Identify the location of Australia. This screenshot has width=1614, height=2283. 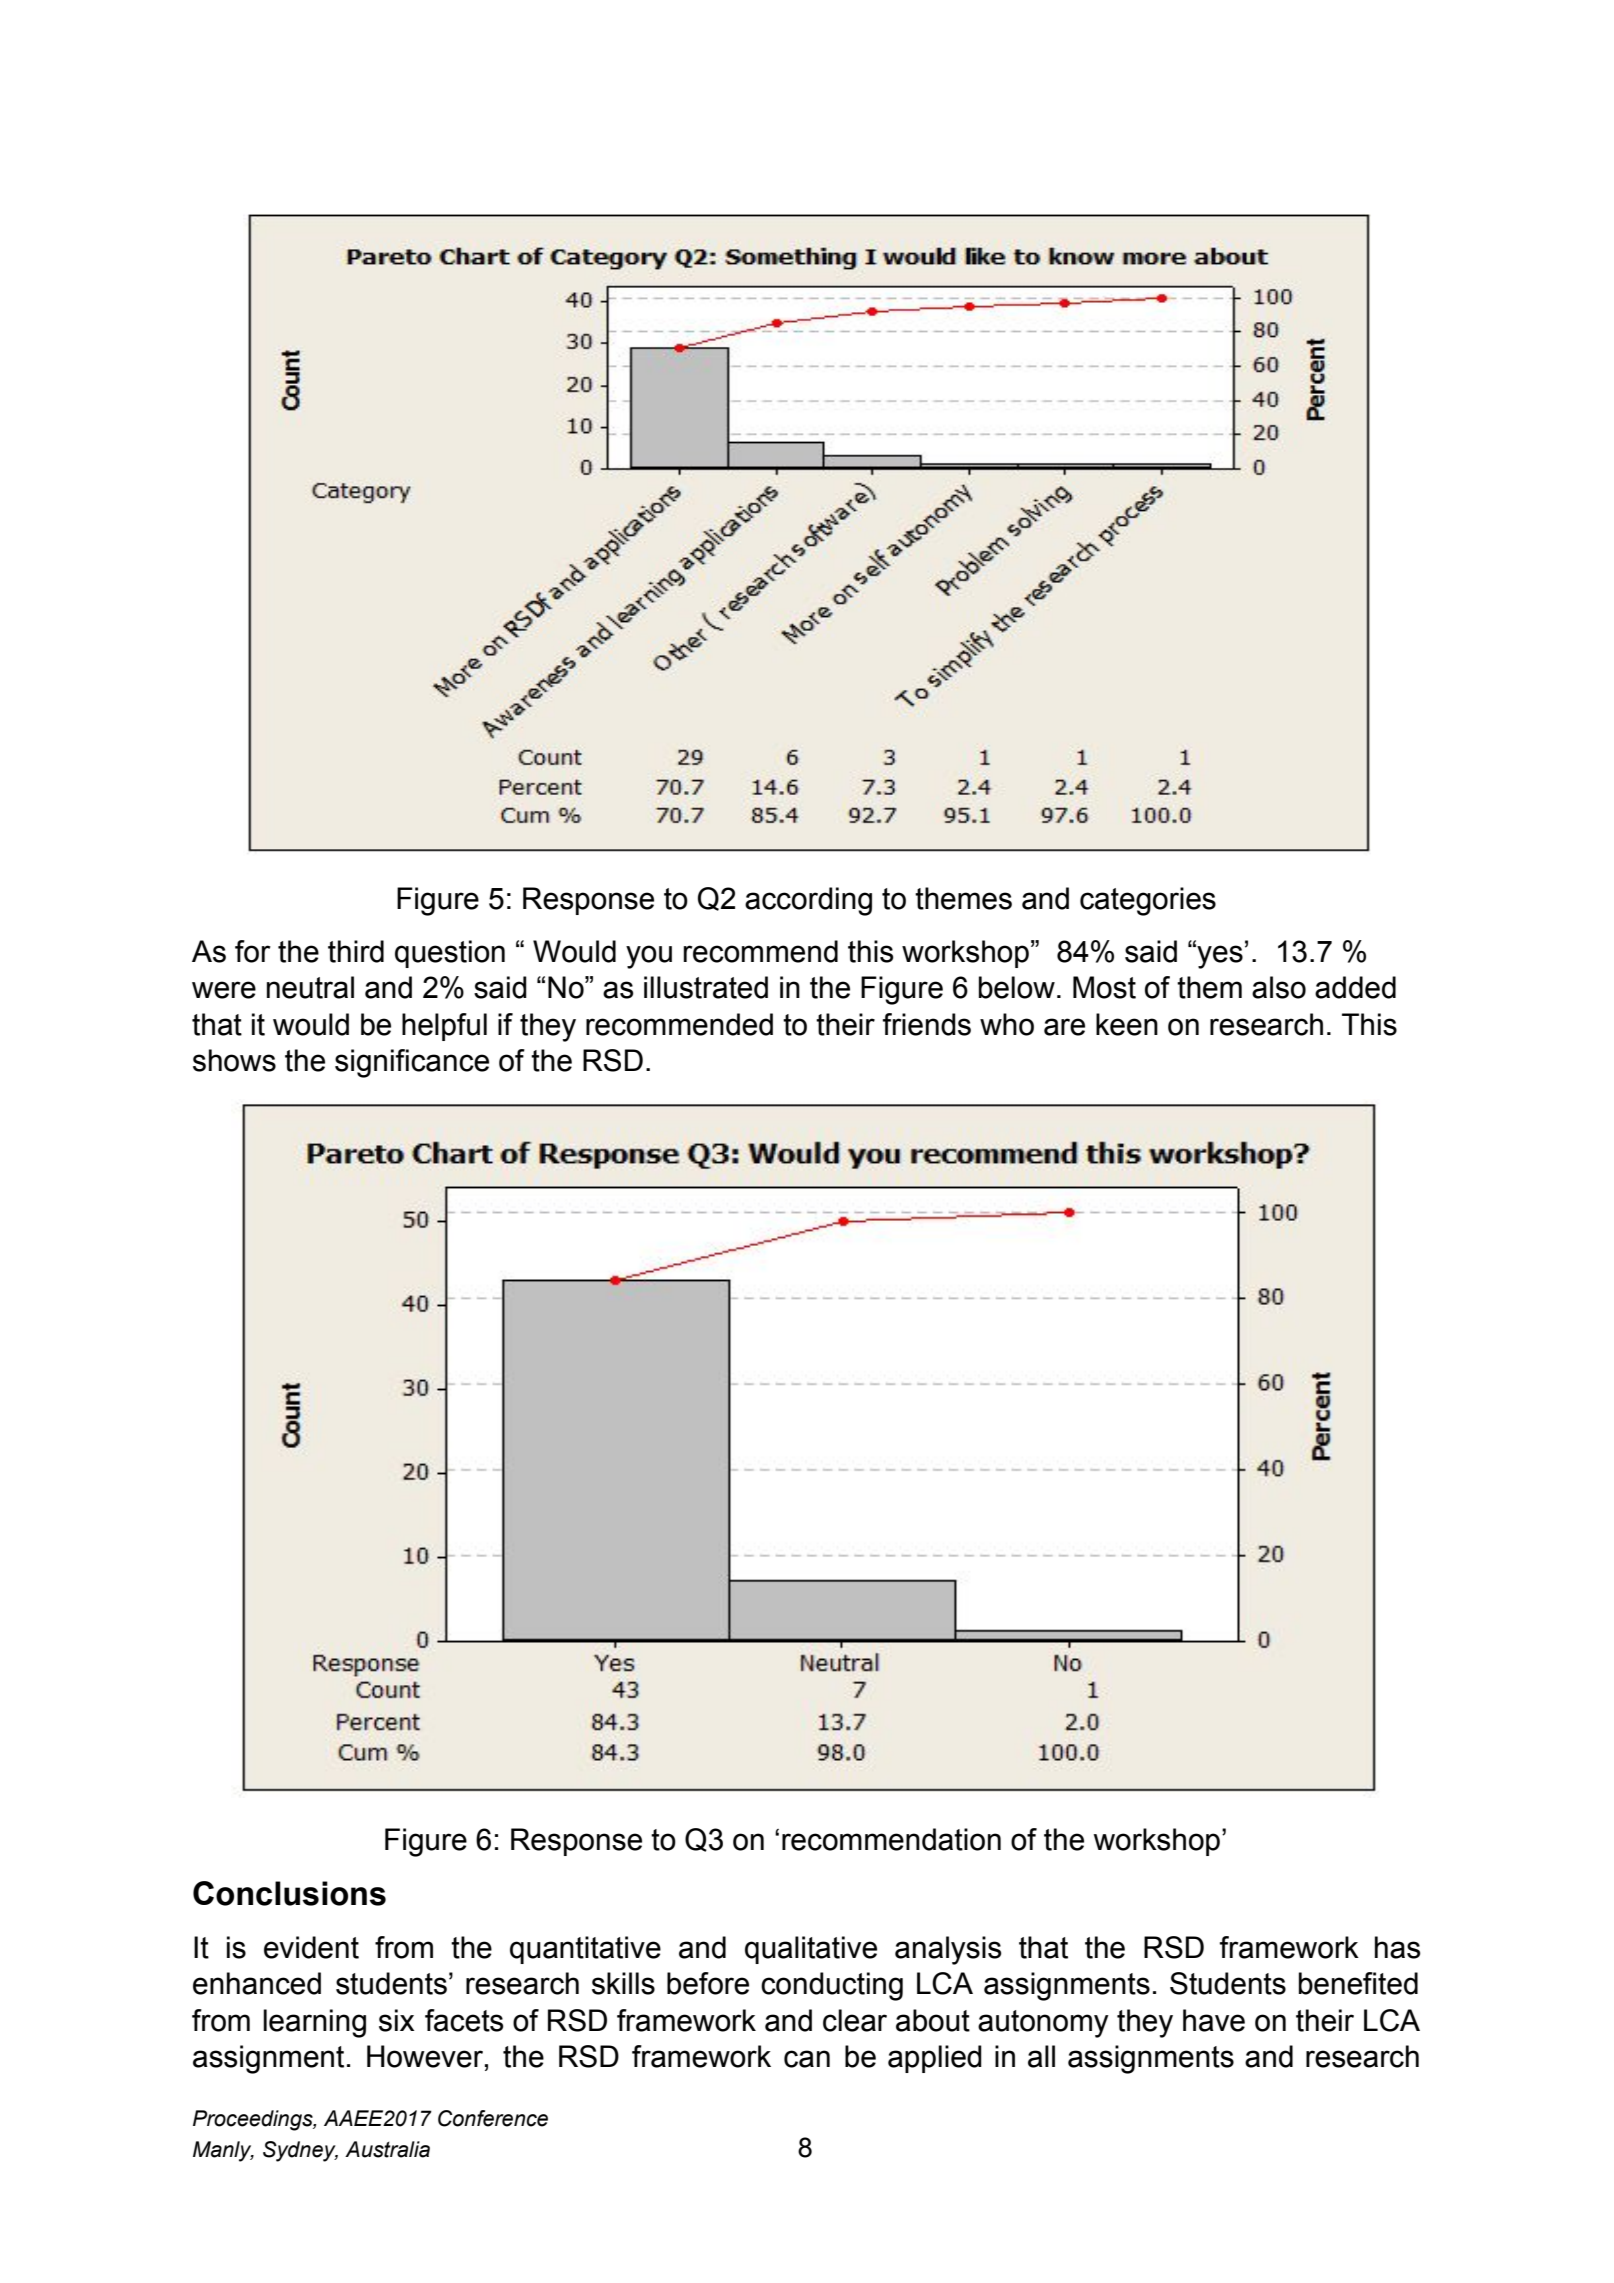
(387, 2149).
